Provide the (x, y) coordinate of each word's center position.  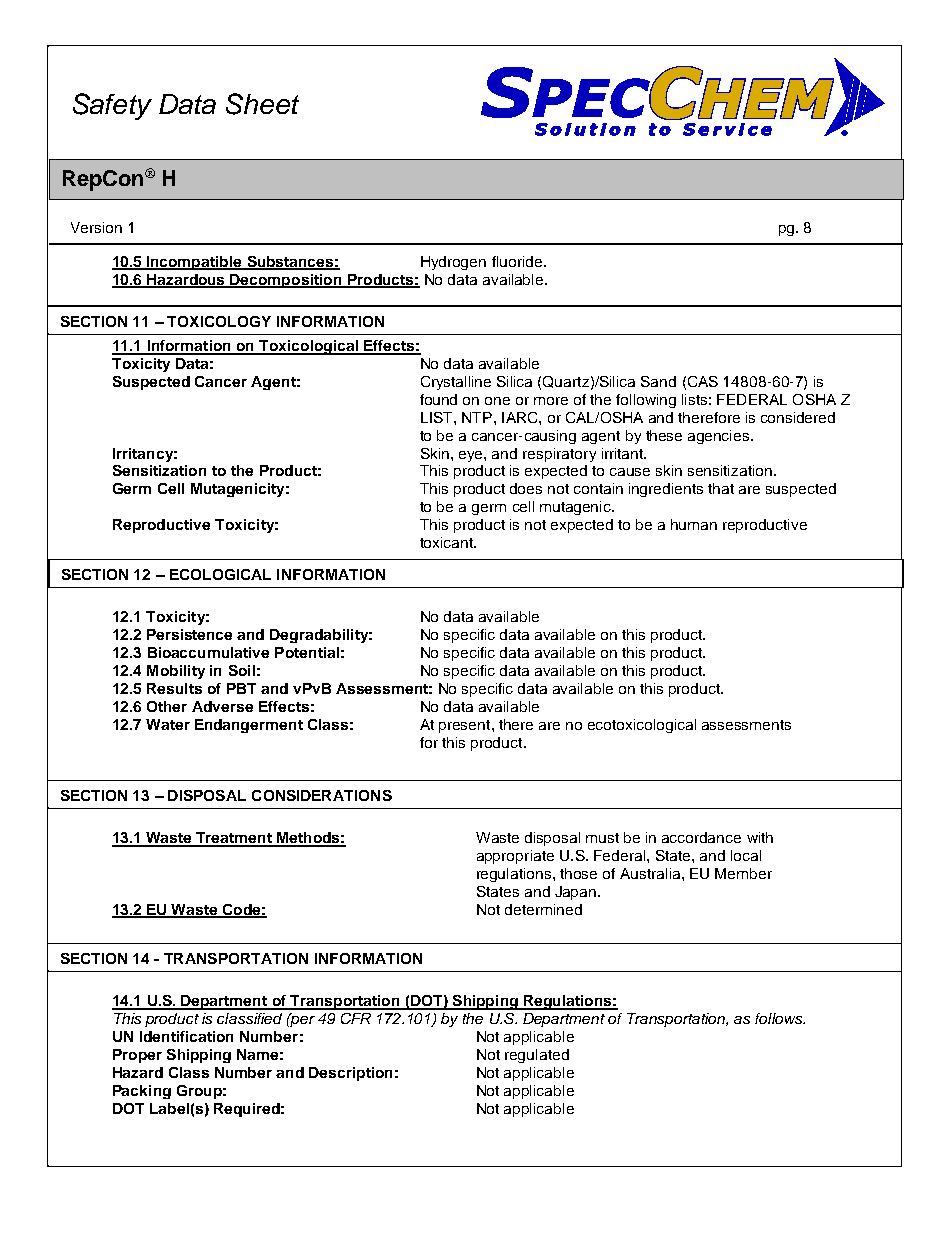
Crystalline (456, 383)
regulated (537, 1056)
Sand (658, 381)
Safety (112, 106)
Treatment (234, 839)
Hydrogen (453, 263)
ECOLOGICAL (220, 574)
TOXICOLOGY (219, 321)
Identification (186, 1036)
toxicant (448, 542)
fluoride (517, 261)
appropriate (515, 857)
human (694, 524)
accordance (701, 837)
